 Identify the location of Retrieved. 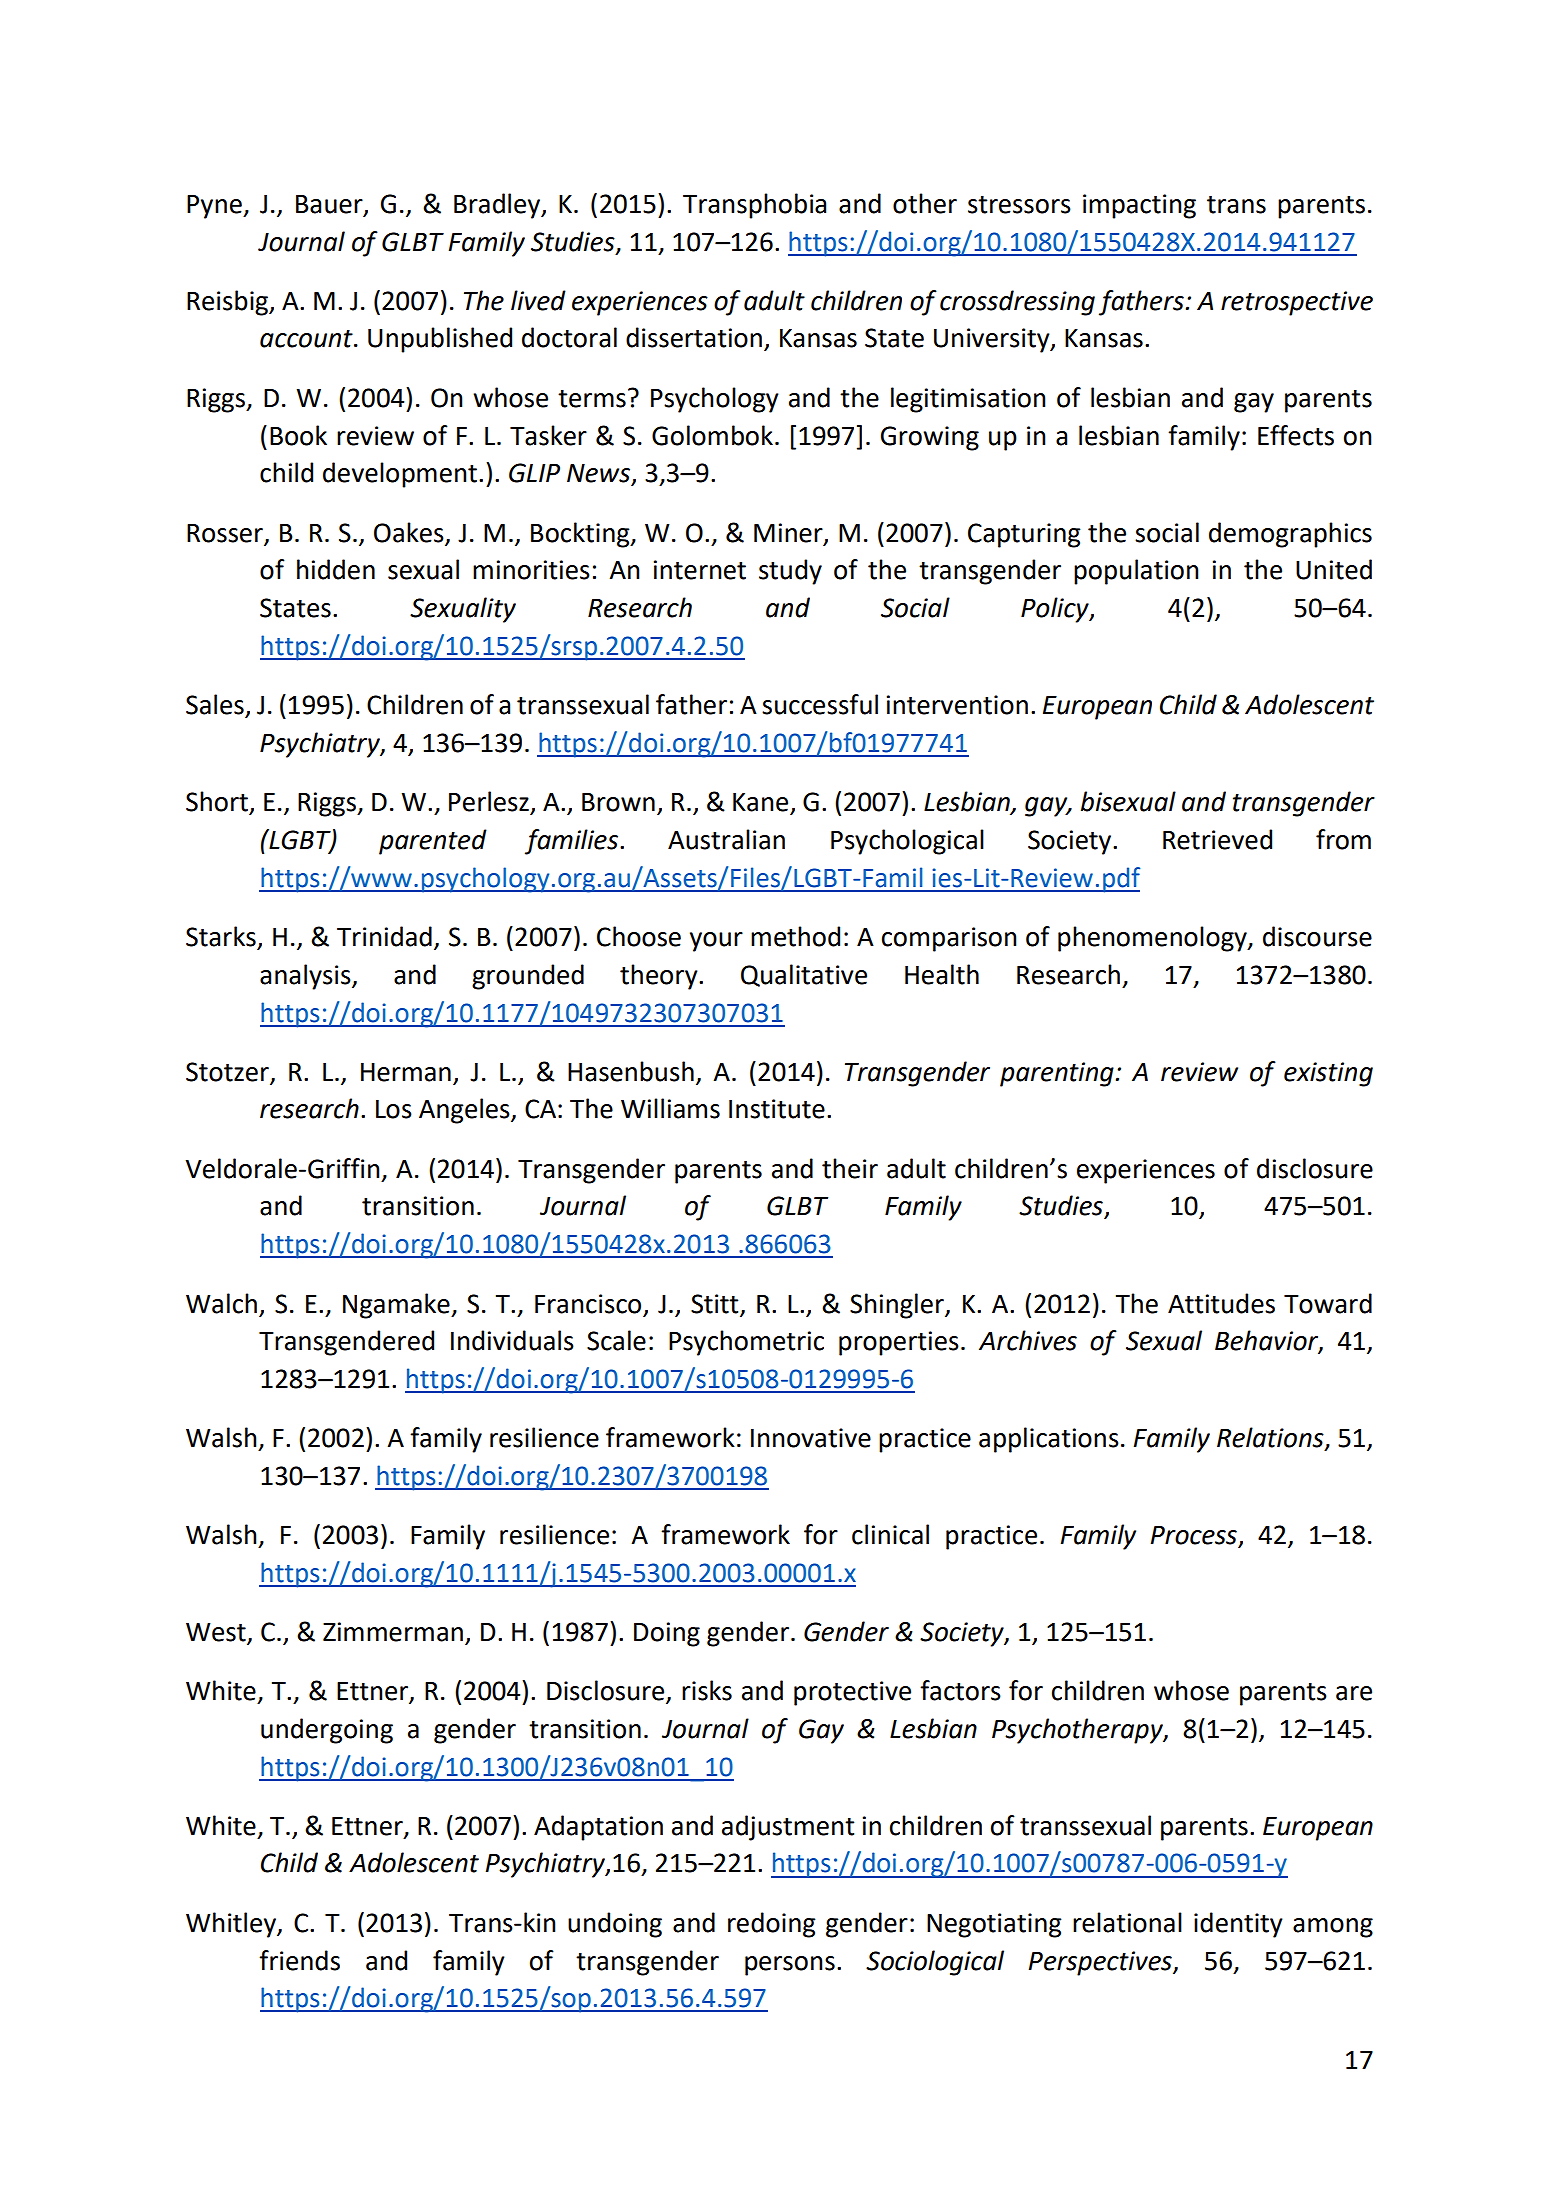
(1217, 839).
